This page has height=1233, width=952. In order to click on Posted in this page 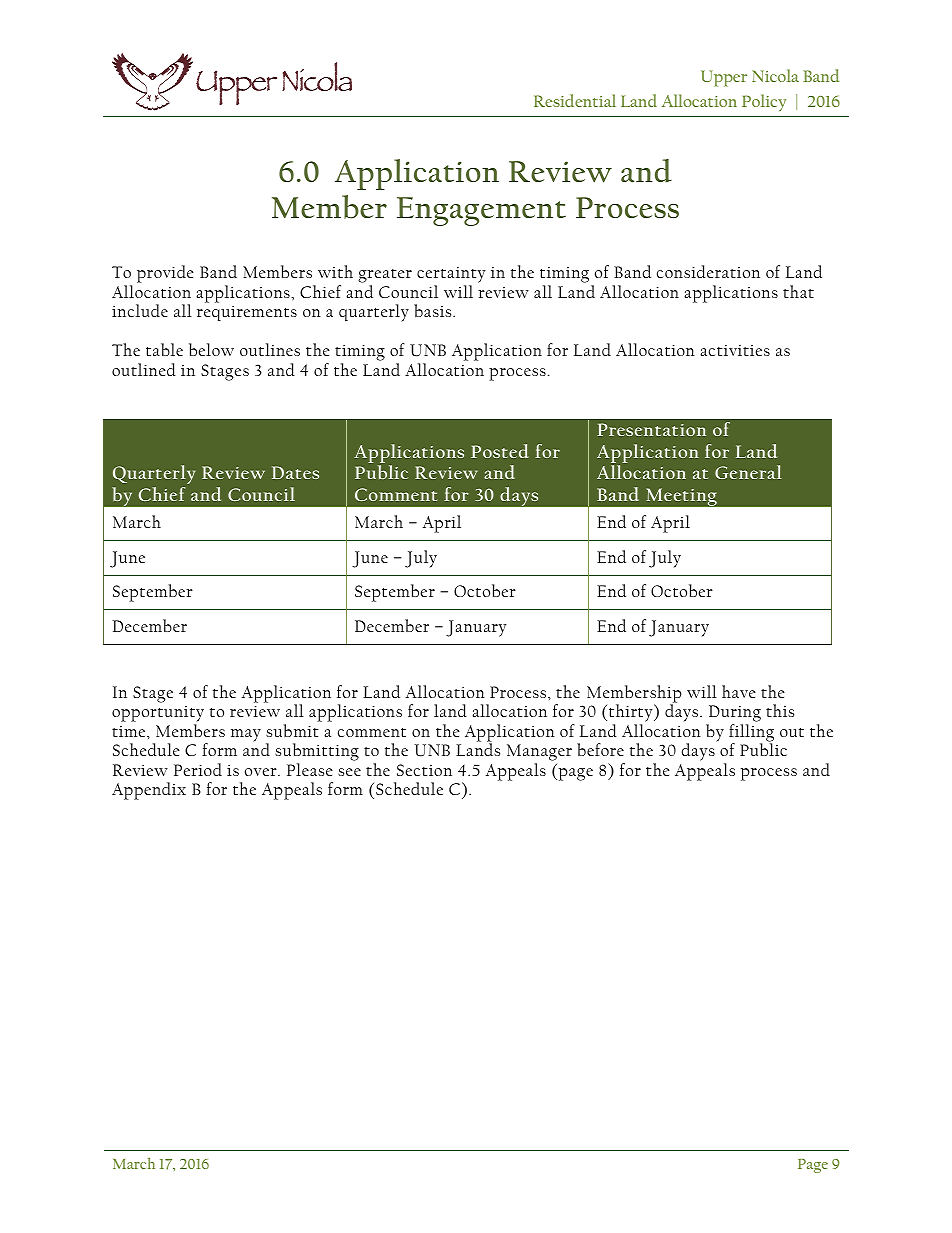, I will do `click(500, 451)`.
